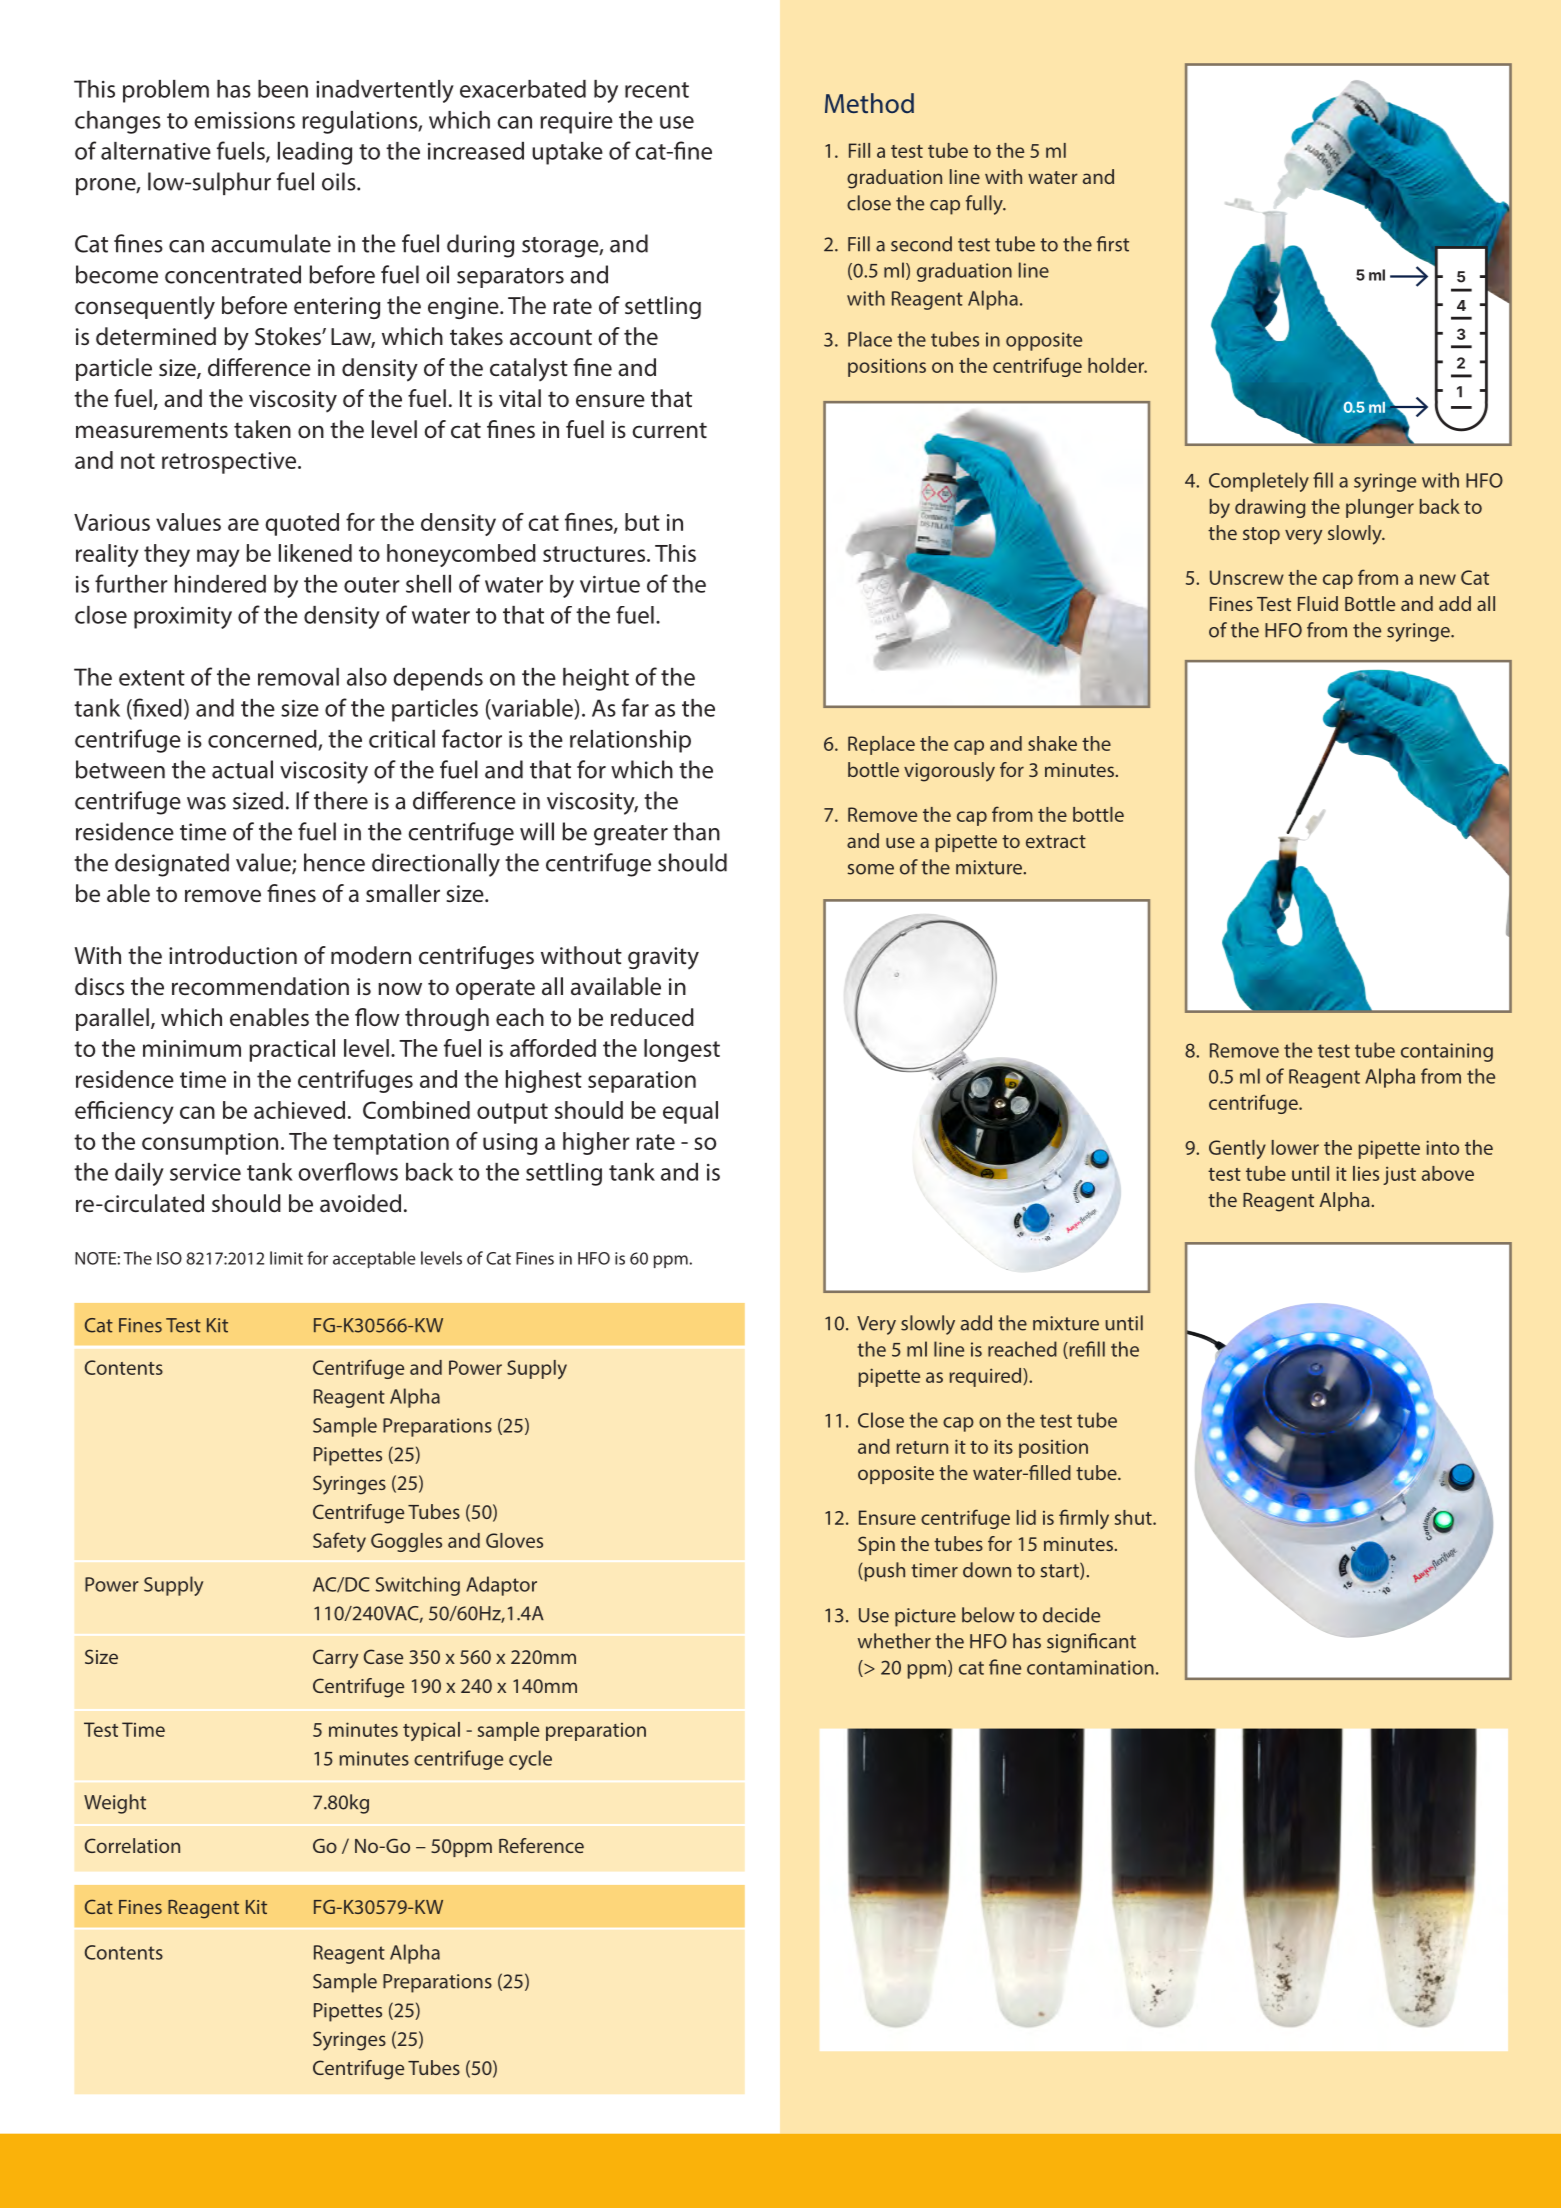 The width and height of the screenshot is (1561, 2208). I want to click on Method, so click(869, 103).
